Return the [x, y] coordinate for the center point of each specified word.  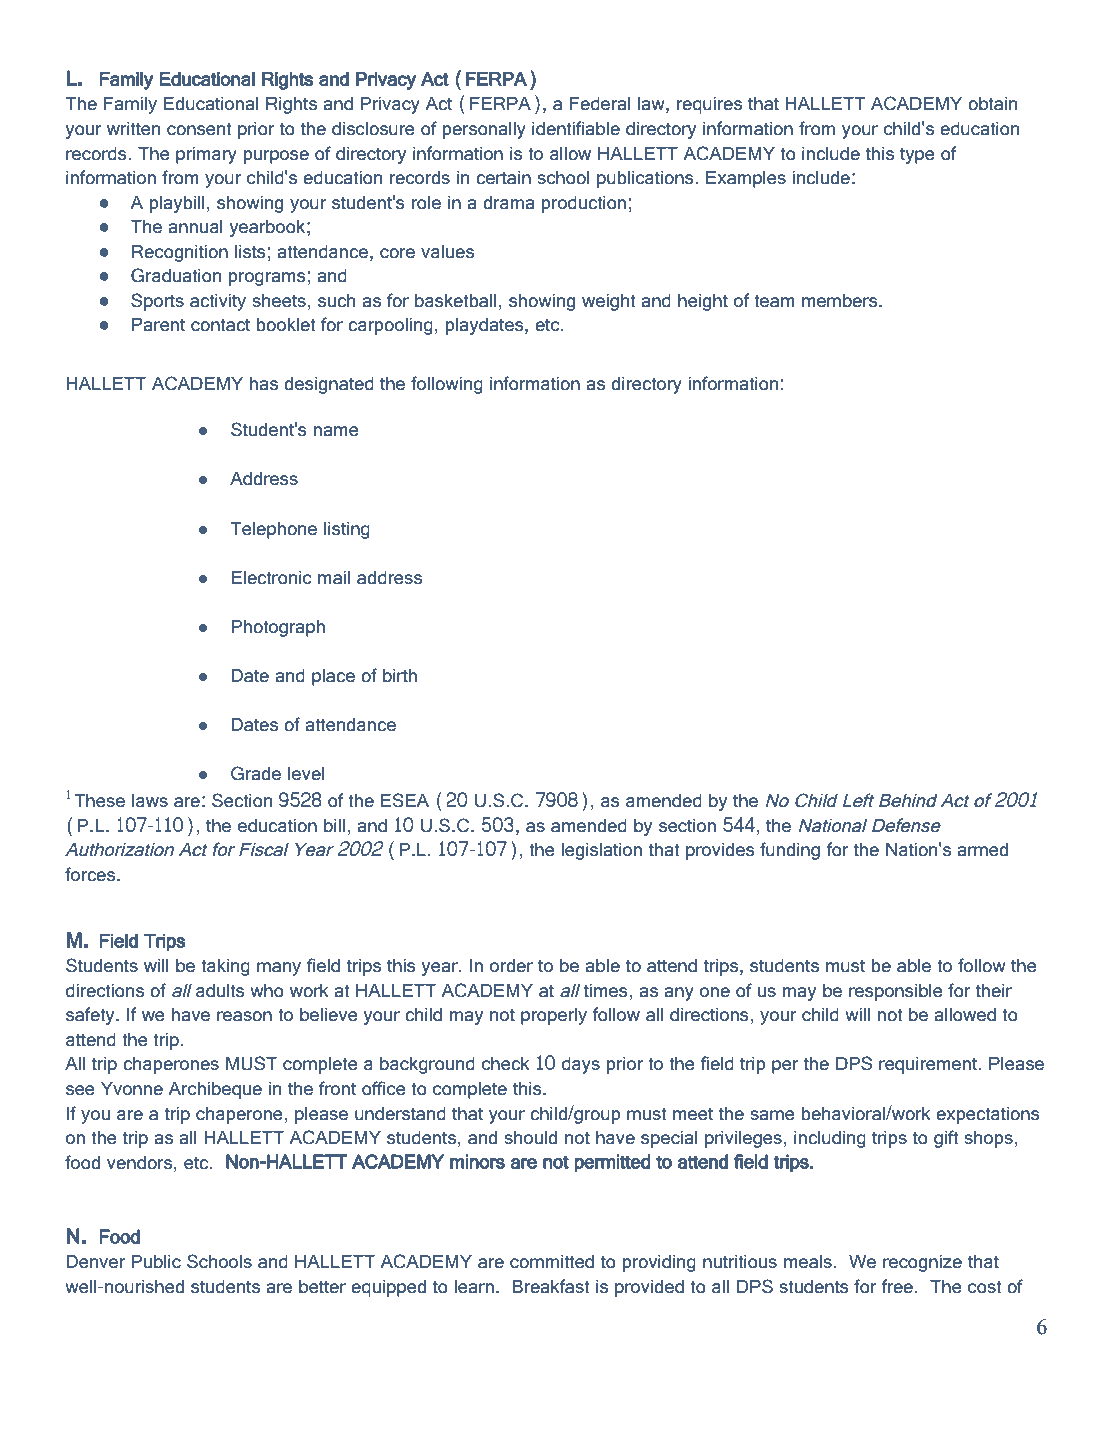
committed [552, 1262]
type [917, 156]
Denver [95, 1262]
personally [484, 130]
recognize [922, 1263]
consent [199, 129]
